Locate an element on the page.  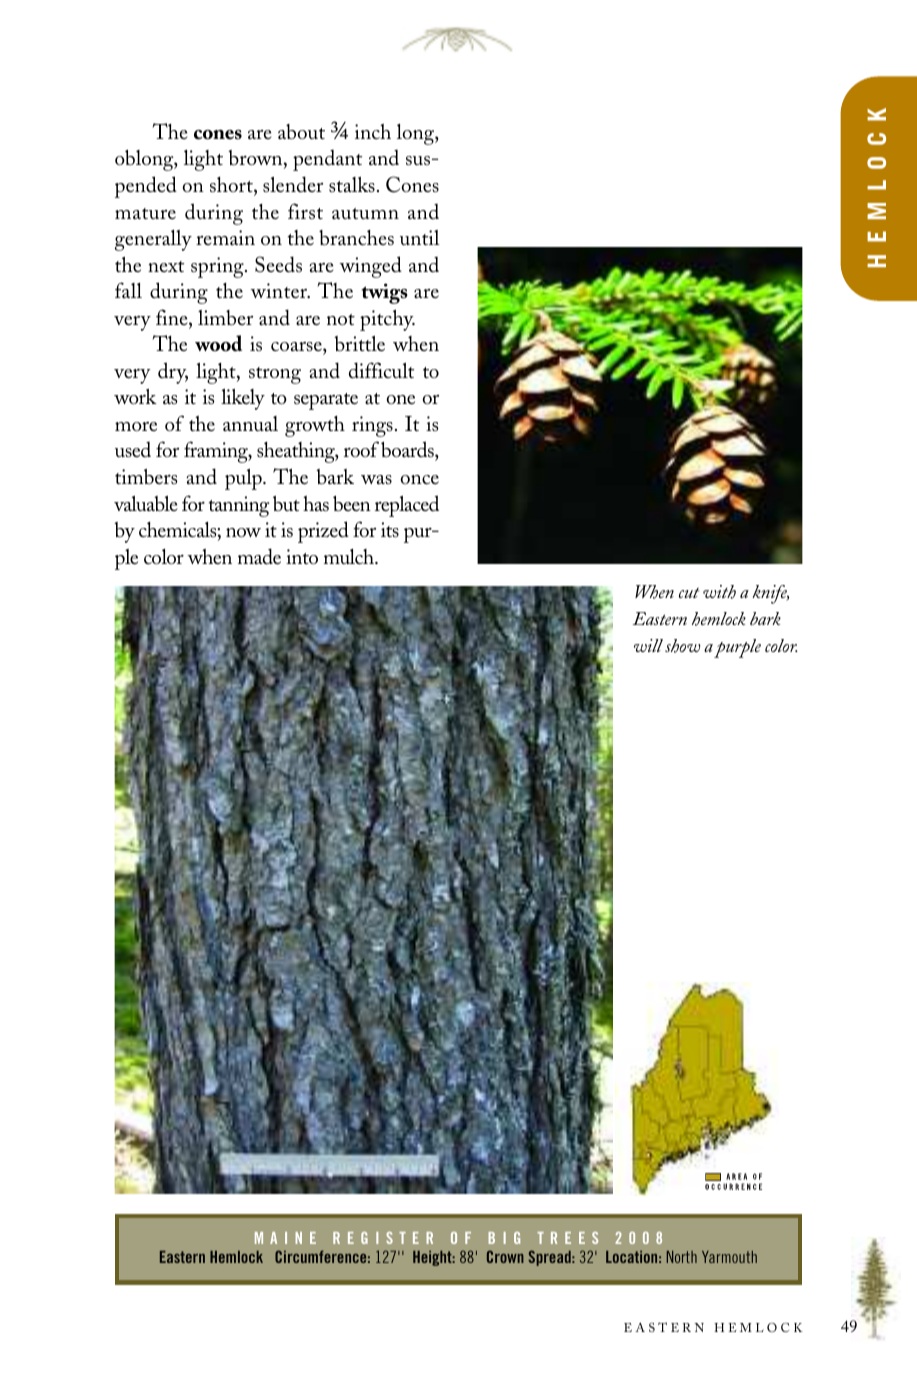
until is located at coordinates (420, 238).
